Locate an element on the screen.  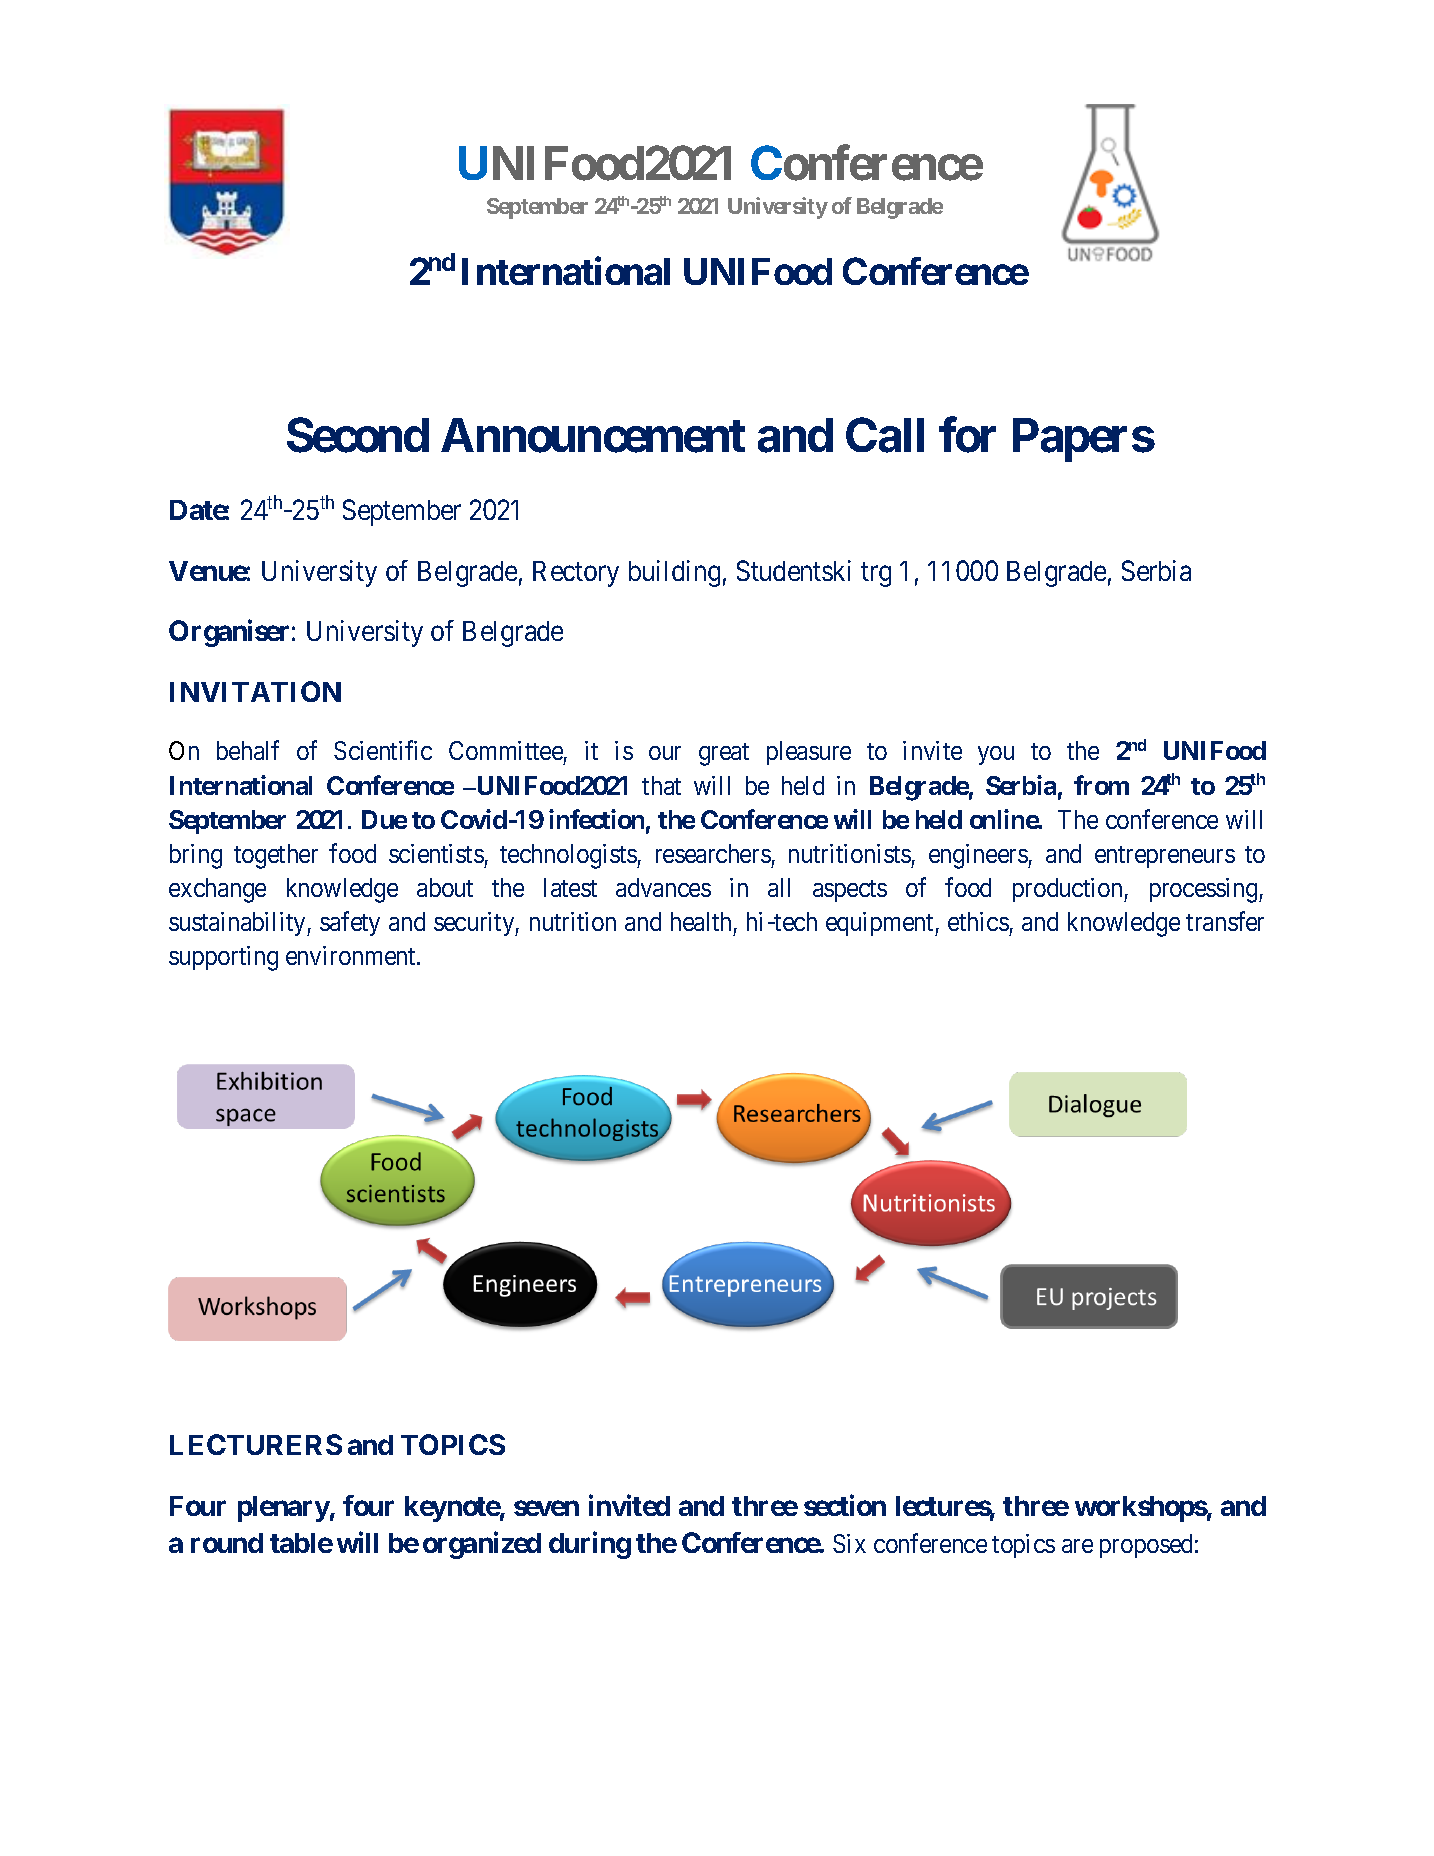
ethics is located at coordinates (978, 921).
